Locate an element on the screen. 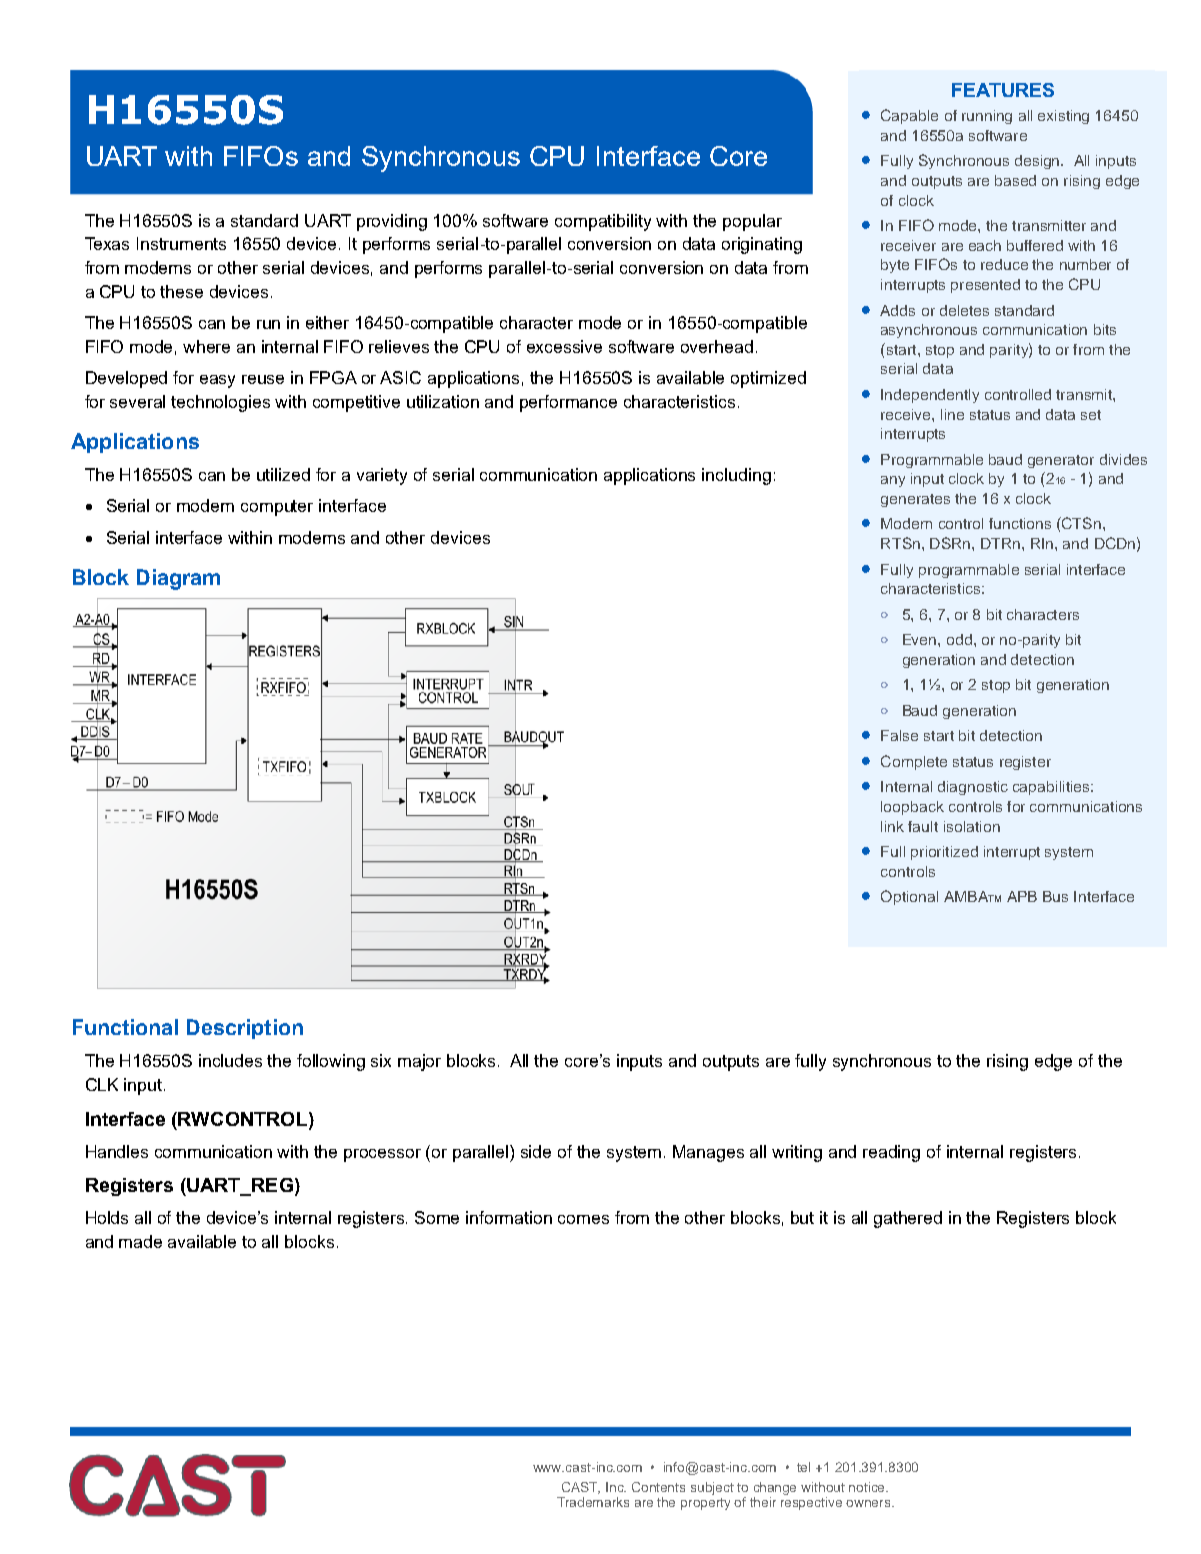 The width and height of the screenshot is (1201, 1554). diagnostic is located at coordinates (973, 788).
